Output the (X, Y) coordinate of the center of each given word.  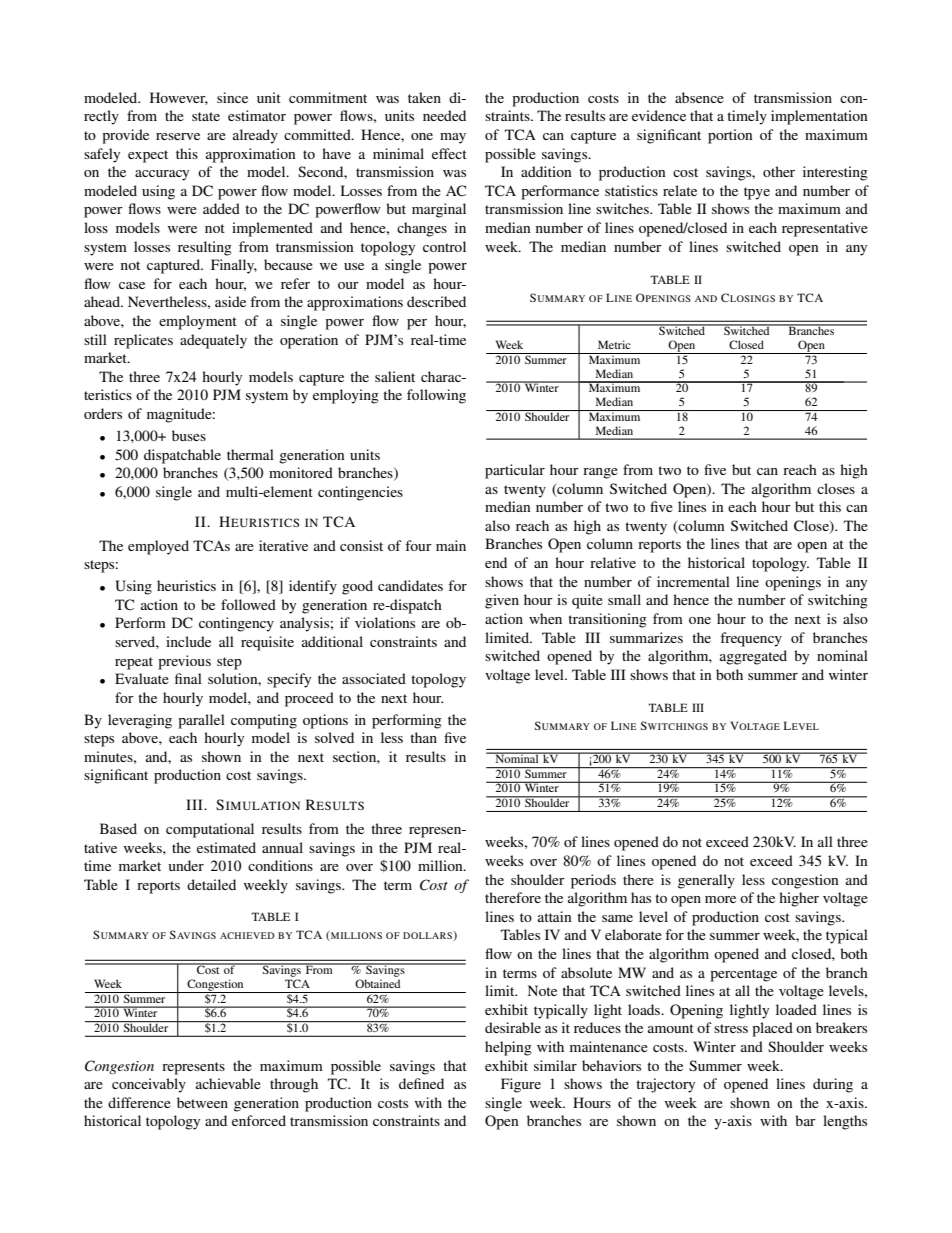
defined (421, 1083)
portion (730, 136)
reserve (178, 136)
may (453, 138)
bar (805, 1120)
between (202, 1102)
